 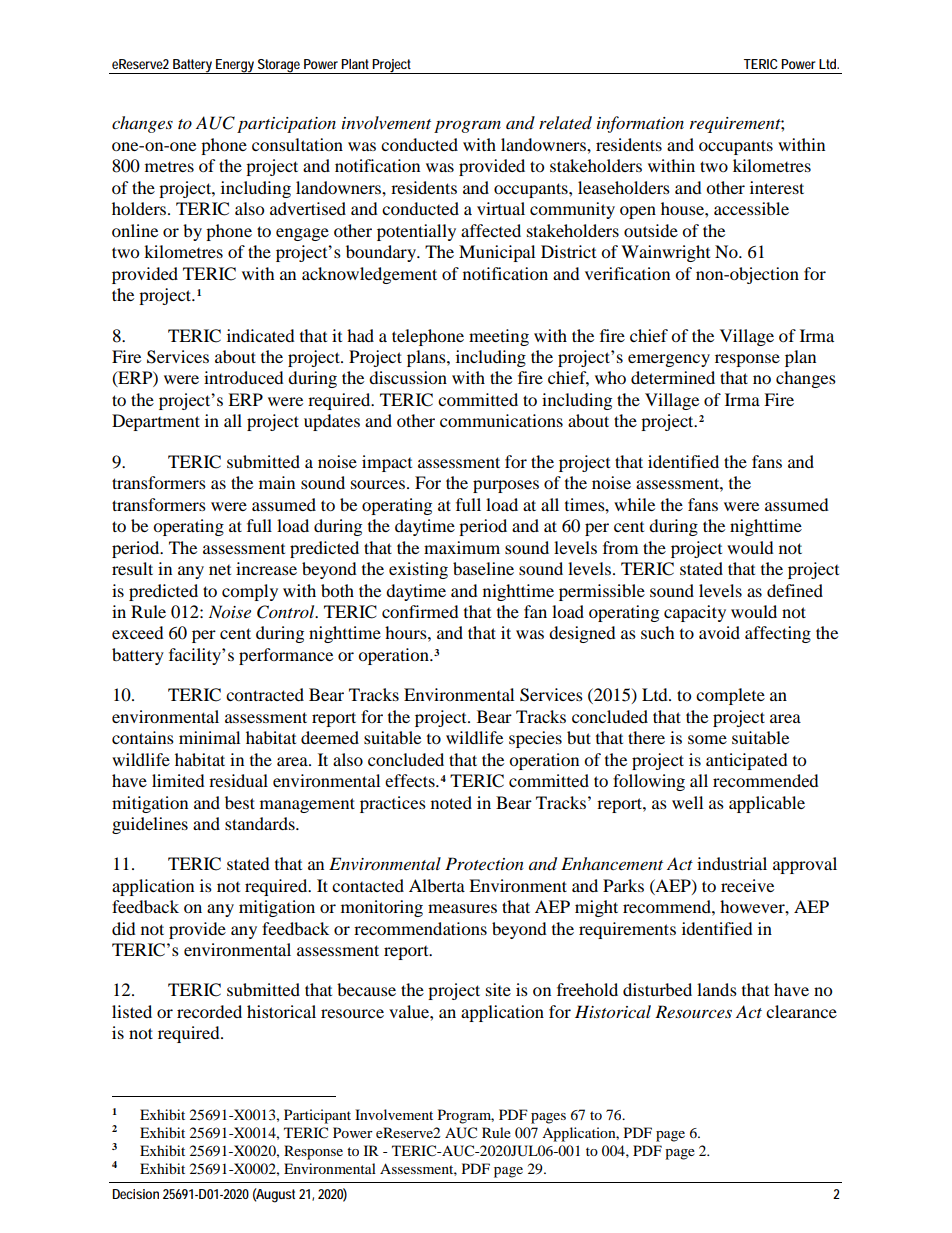 I want to click on related, so click(x=565, y=123).
